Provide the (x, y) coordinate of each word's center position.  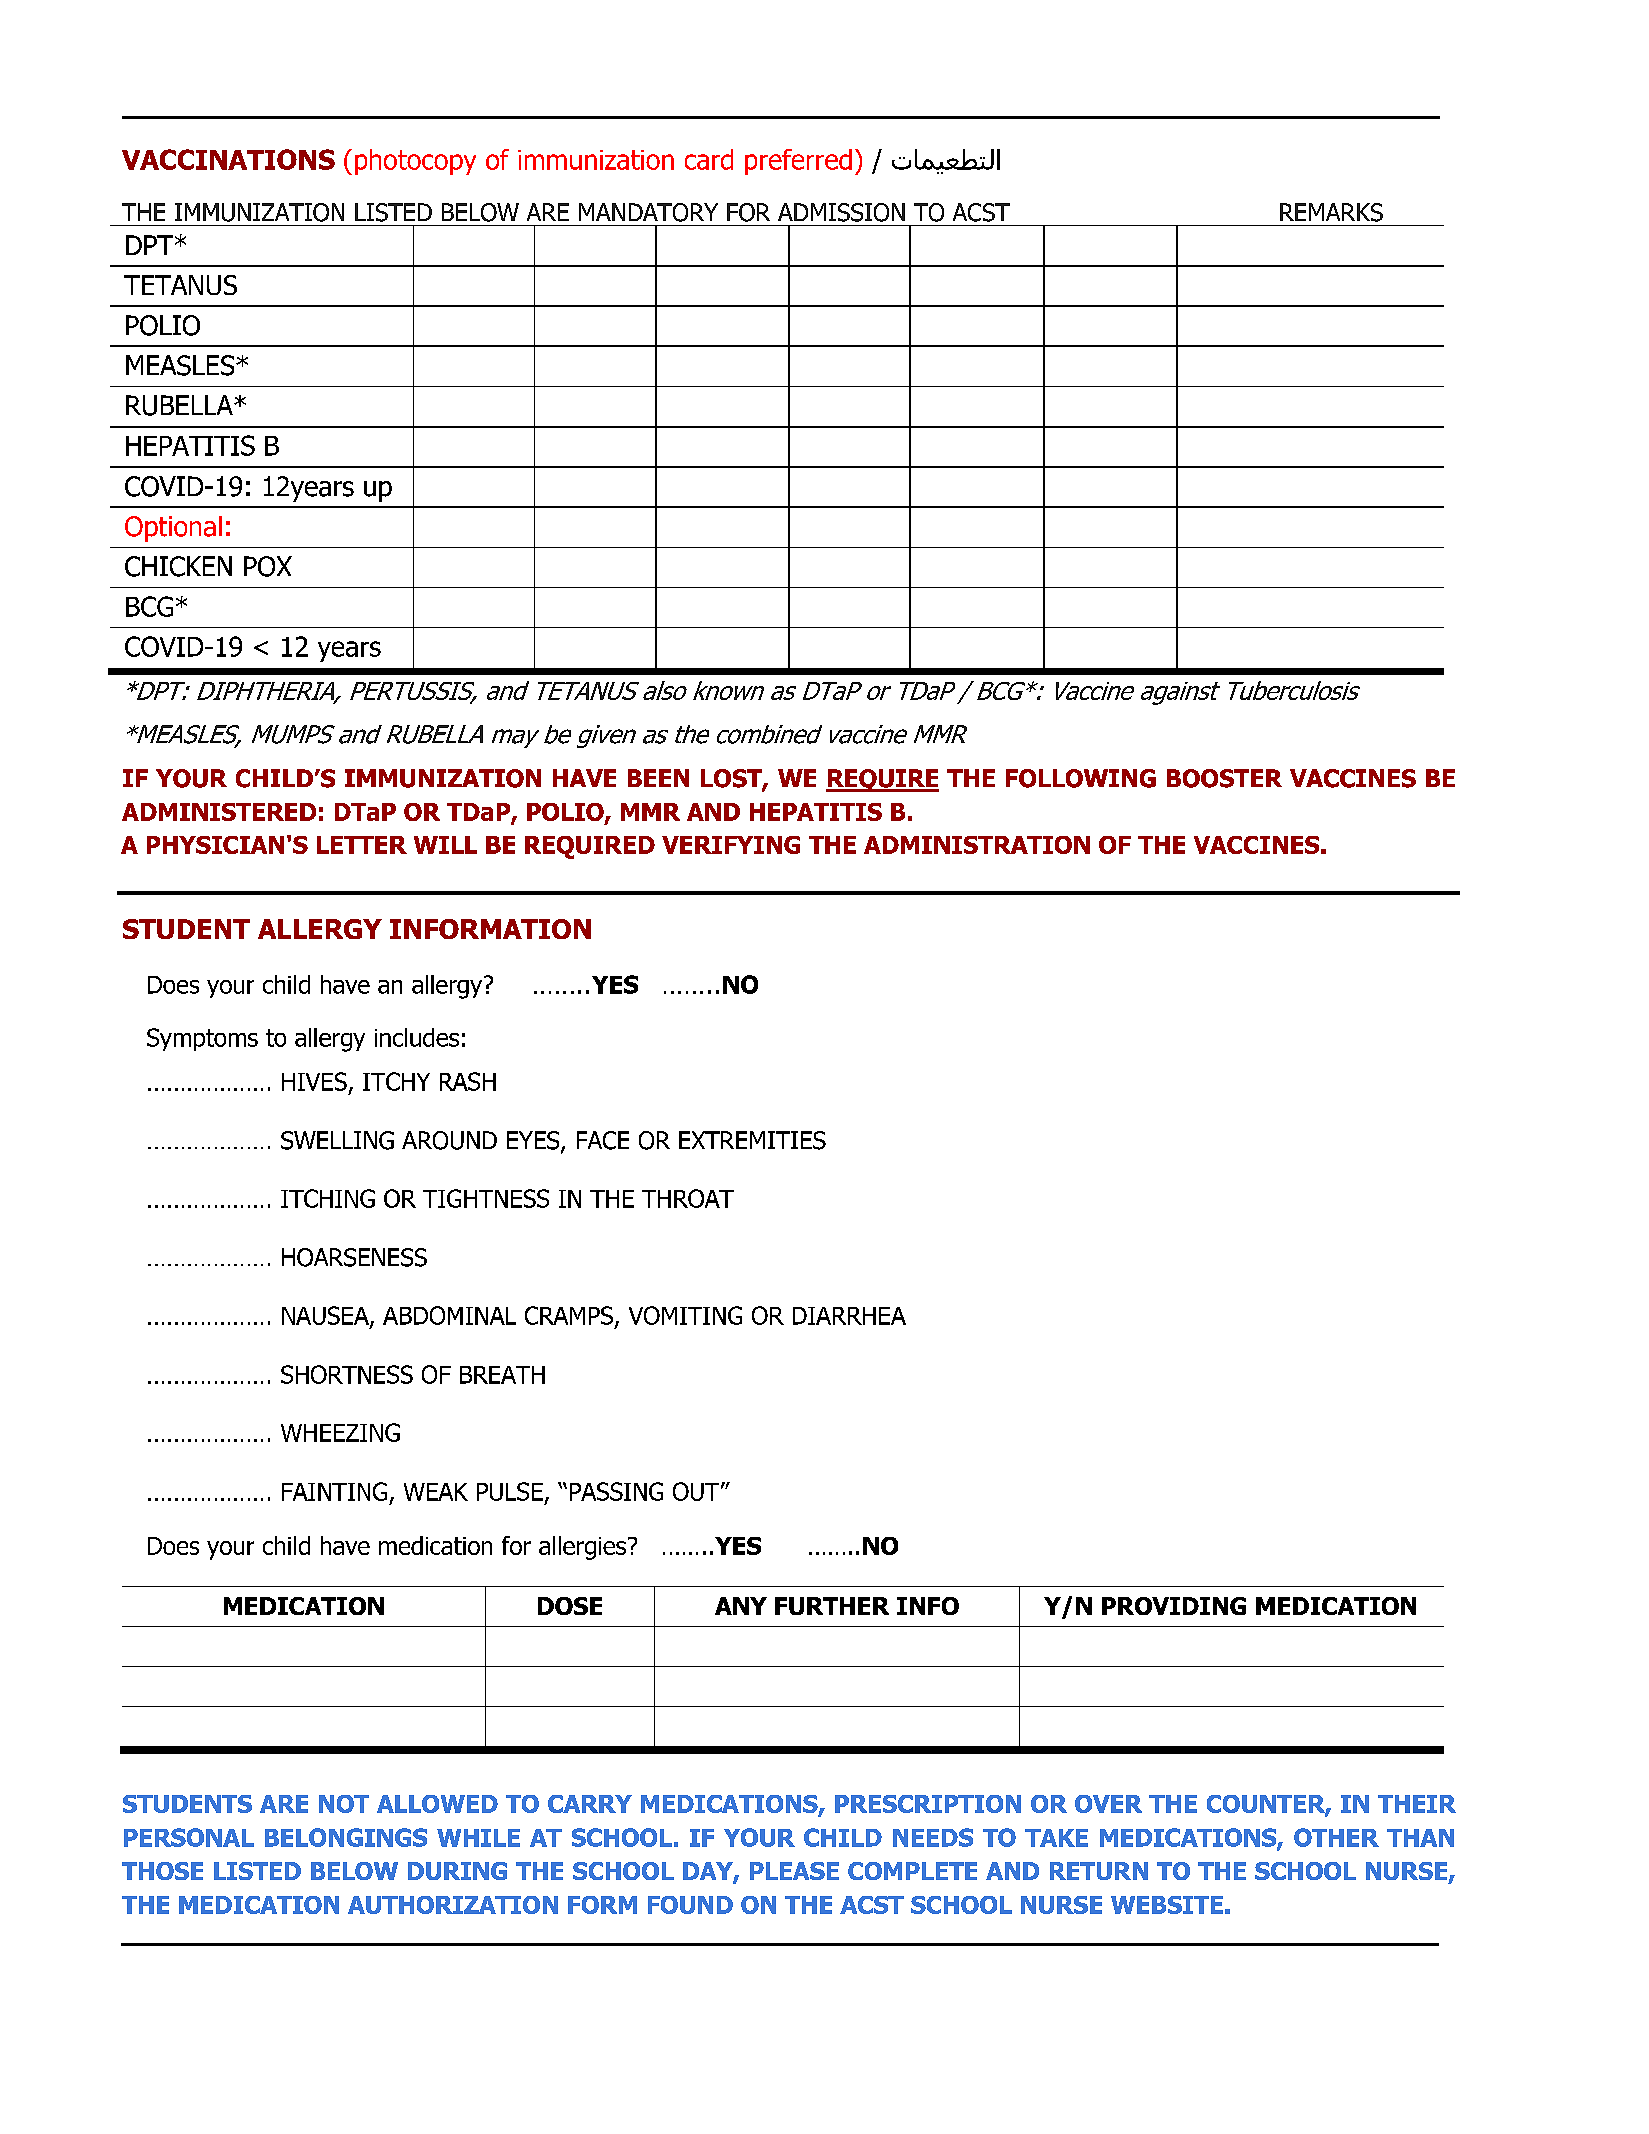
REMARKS (1331, 212)
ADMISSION (841, 212)
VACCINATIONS (228, 159)
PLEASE (794, 1871)
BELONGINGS (346, 1837)
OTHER (1336, 1837)
